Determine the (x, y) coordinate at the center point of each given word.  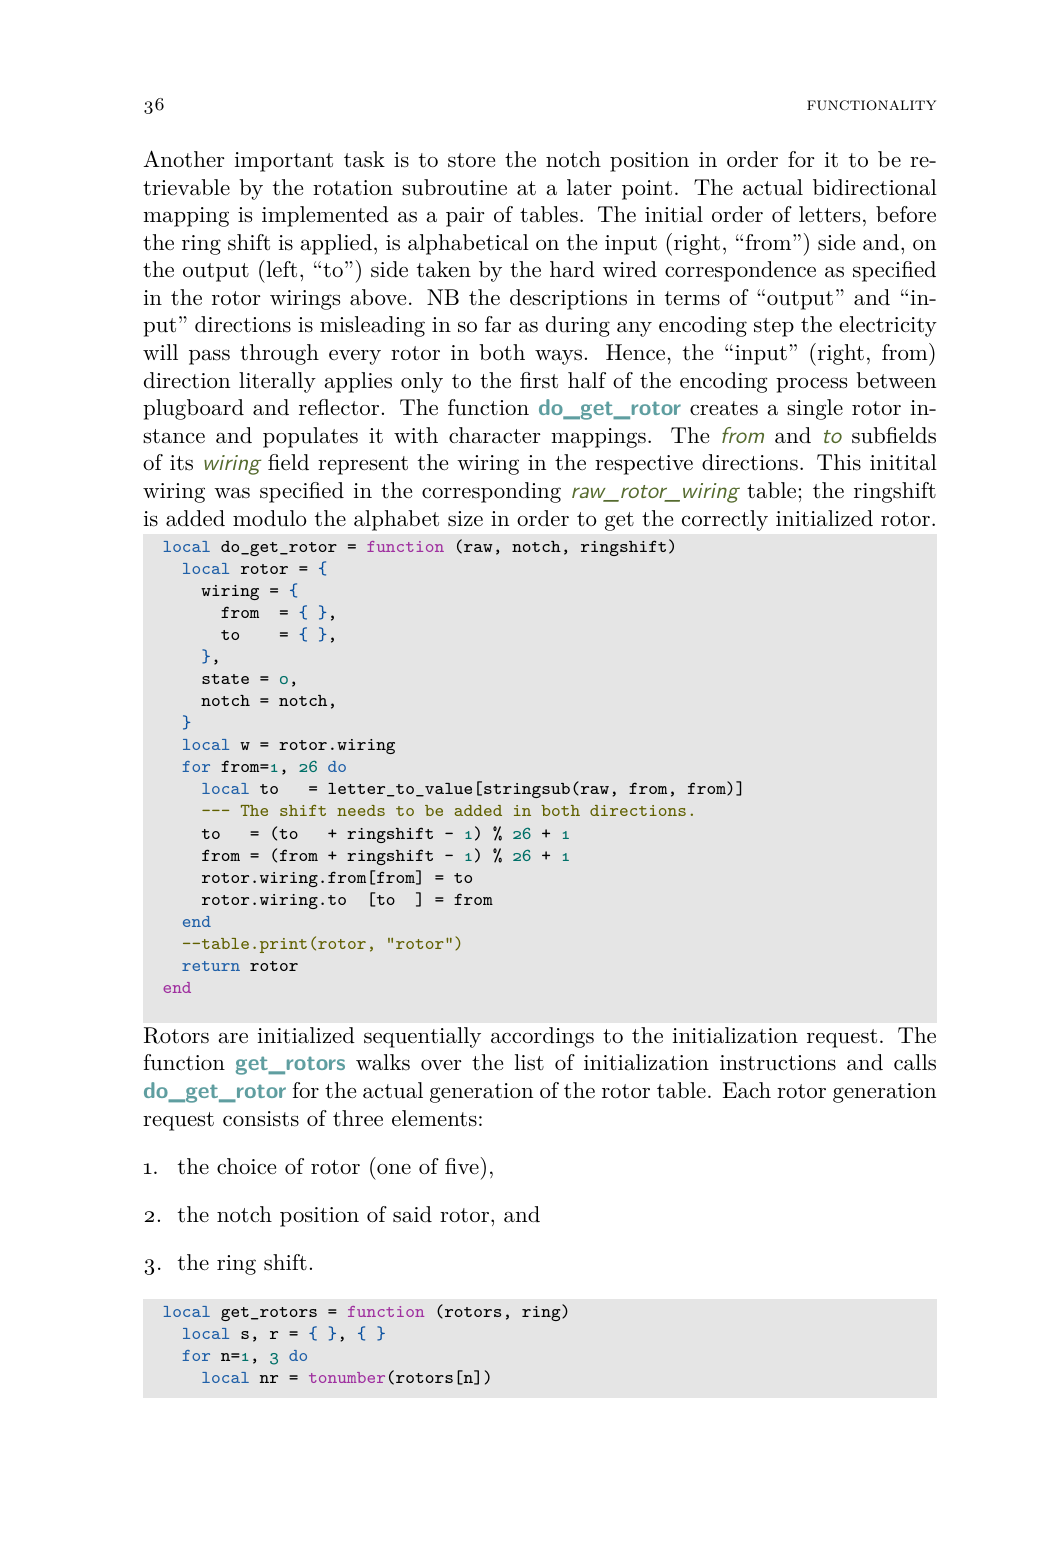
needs (361, 810)
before (906, 214)
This (839, 462)
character (495, 435)
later (589, 187)
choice (246, 1166)
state (225, 679)
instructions (778, 1063)
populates (310, 437)
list (529, 1062)
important (284, 162)
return (211, 966)
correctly (725, 520)
